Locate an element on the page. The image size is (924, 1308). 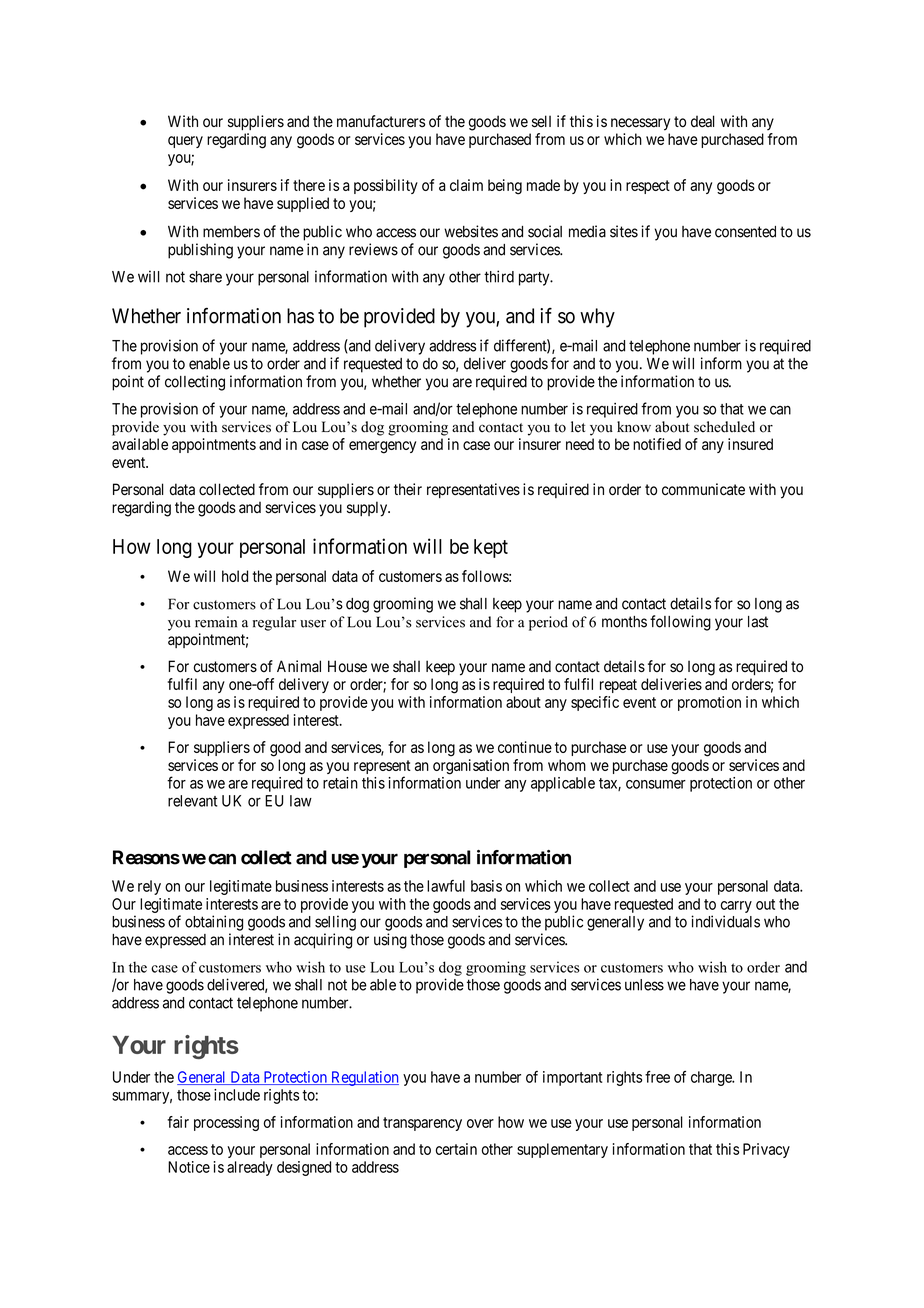
processing is located at coordinates (226, 1123).
